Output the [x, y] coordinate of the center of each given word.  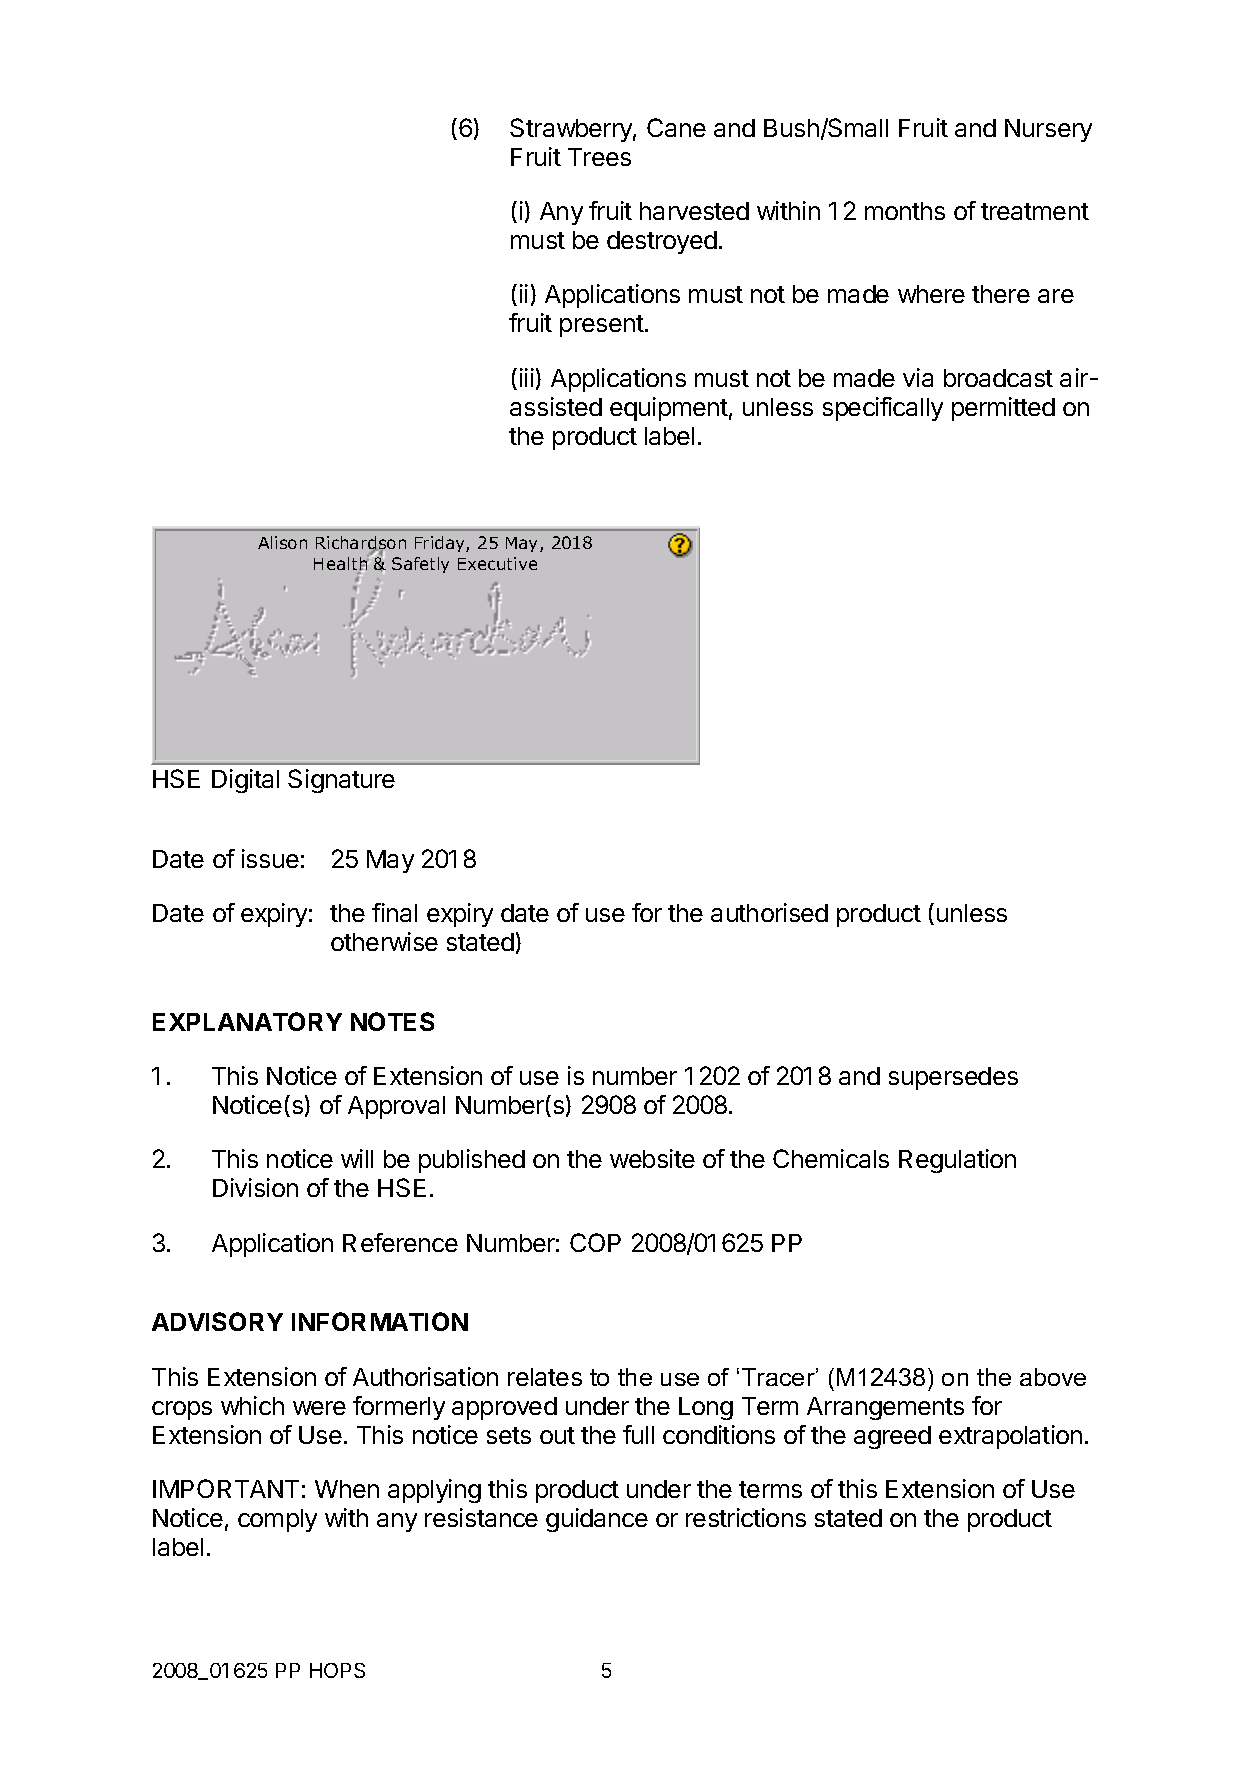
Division [255, 1187]
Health [341, 564]
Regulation [957, 1161]
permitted [1003, 409]
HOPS [337, 1670]
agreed [892, 1437]
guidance [597, 1520]
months [905, 211]
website [652, 1158]
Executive [497, 563]
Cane [676, 127]
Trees [599, 157]
